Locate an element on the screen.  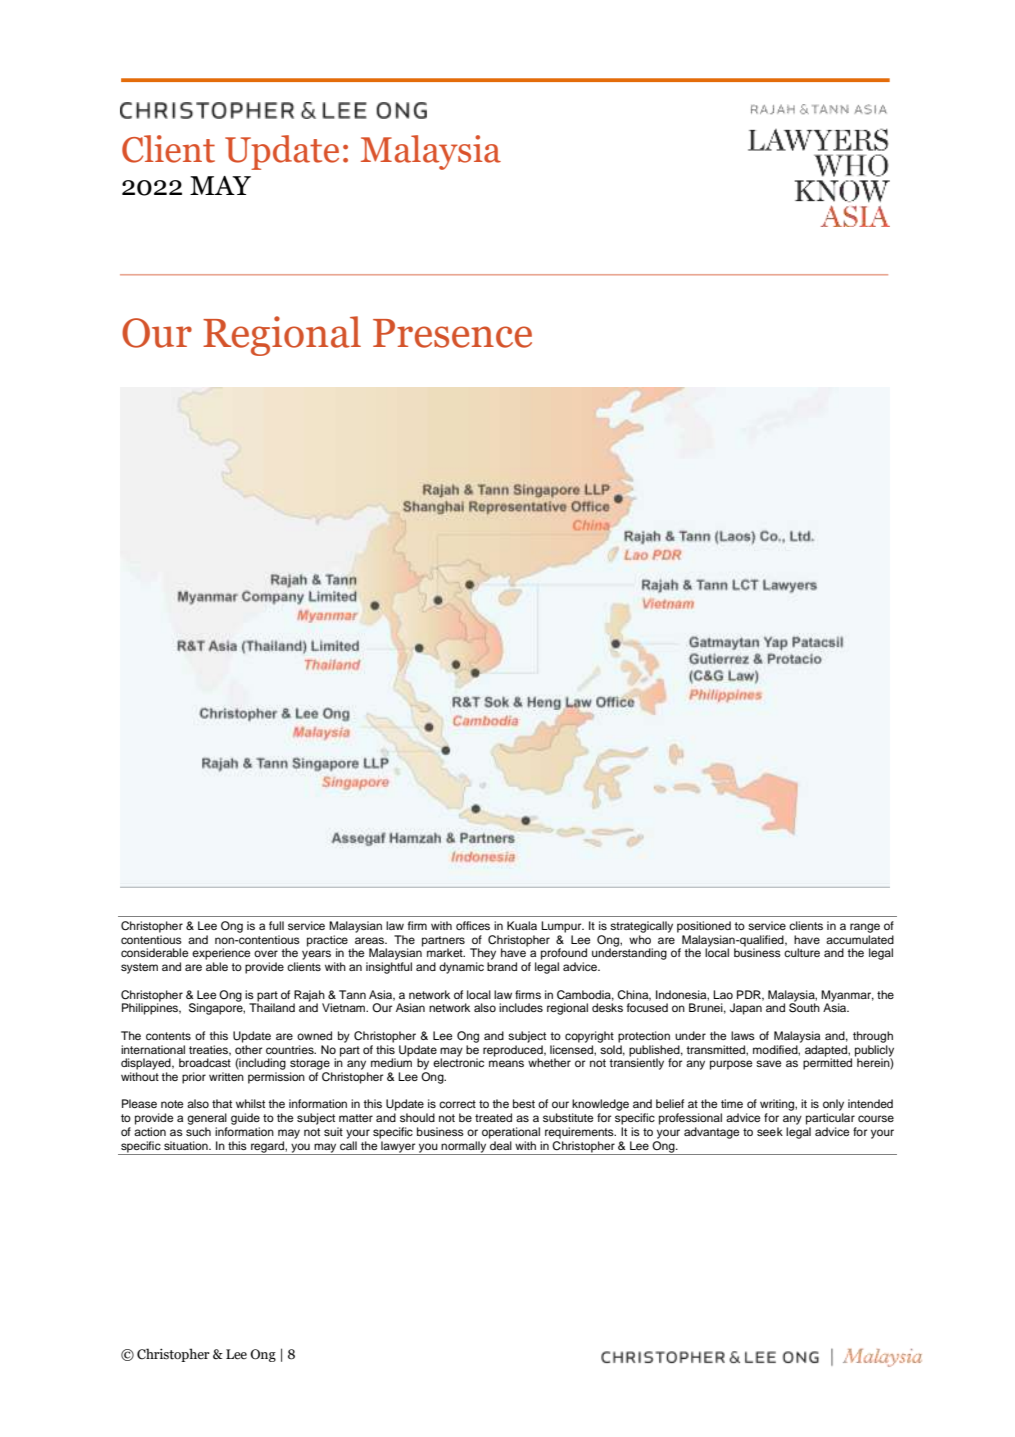
accumulated is located at coordinates (860, 939).
